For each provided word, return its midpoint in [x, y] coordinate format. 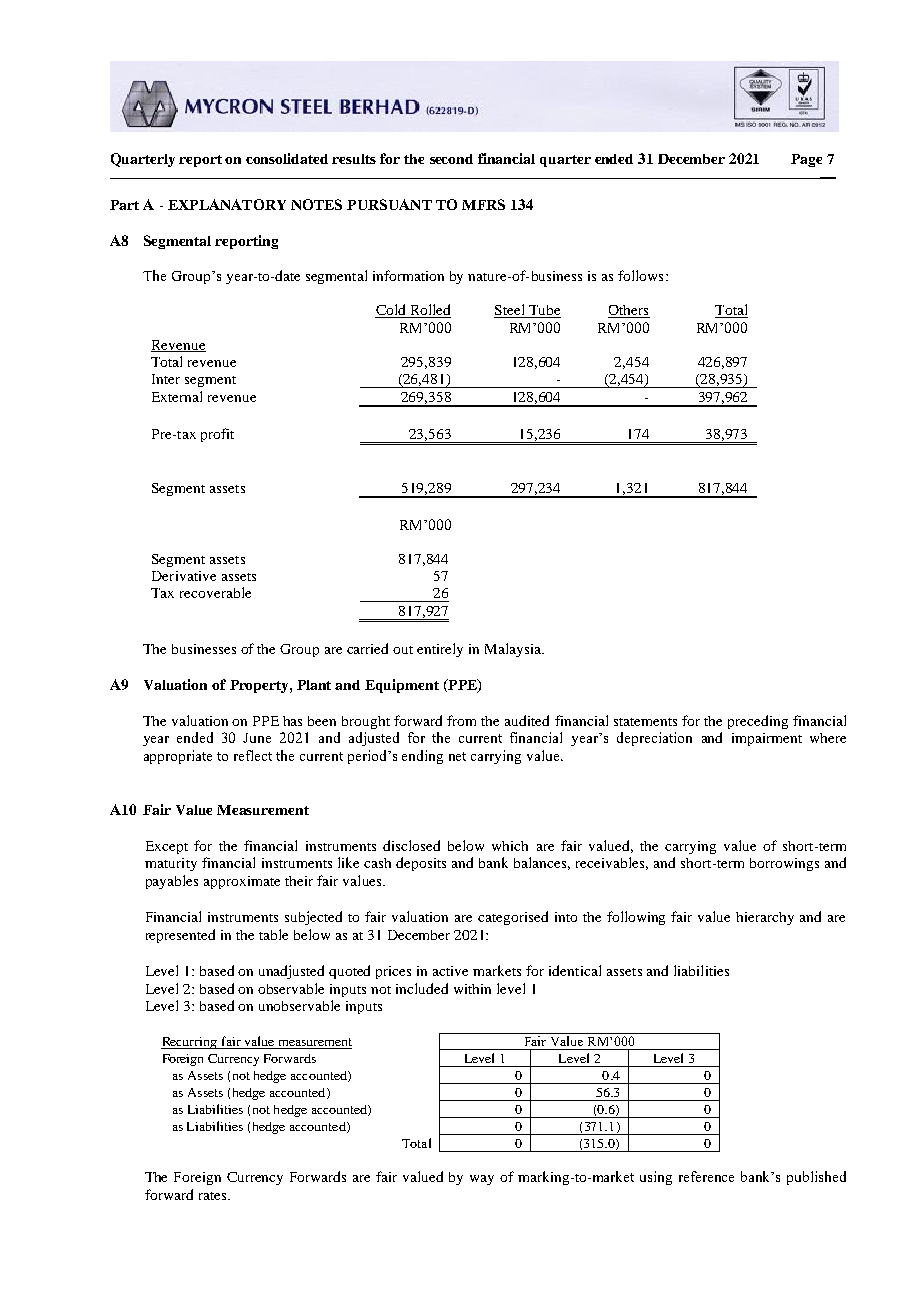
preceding [758, 722]
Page [806, 160]
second [451, 159]
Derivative [184, 576]
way [482, 1180]
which [510, 846]
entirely [440, 650]
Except [167, 847]
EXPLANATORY [227, 204]
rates [214, 1196]
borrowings [784, 864]
